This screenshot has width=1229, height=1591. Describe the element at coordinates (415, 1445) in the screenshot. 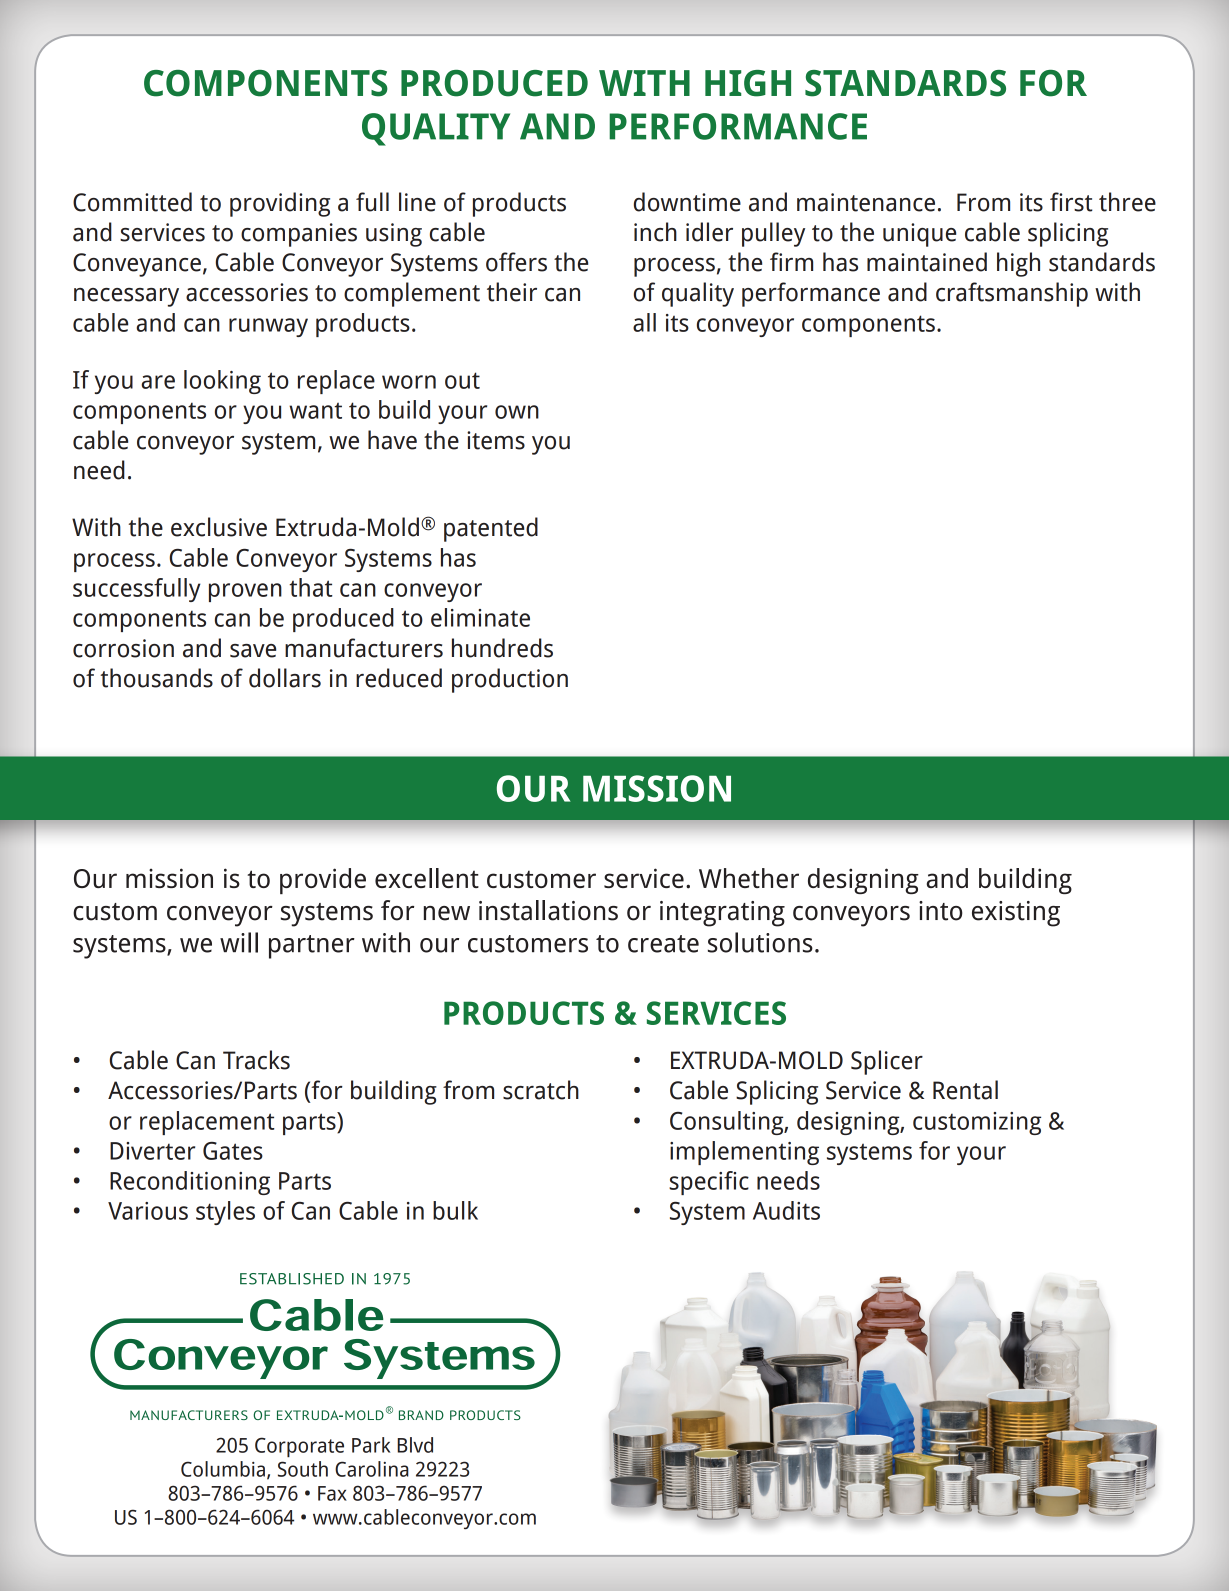

I see `Blvd` at that location.
